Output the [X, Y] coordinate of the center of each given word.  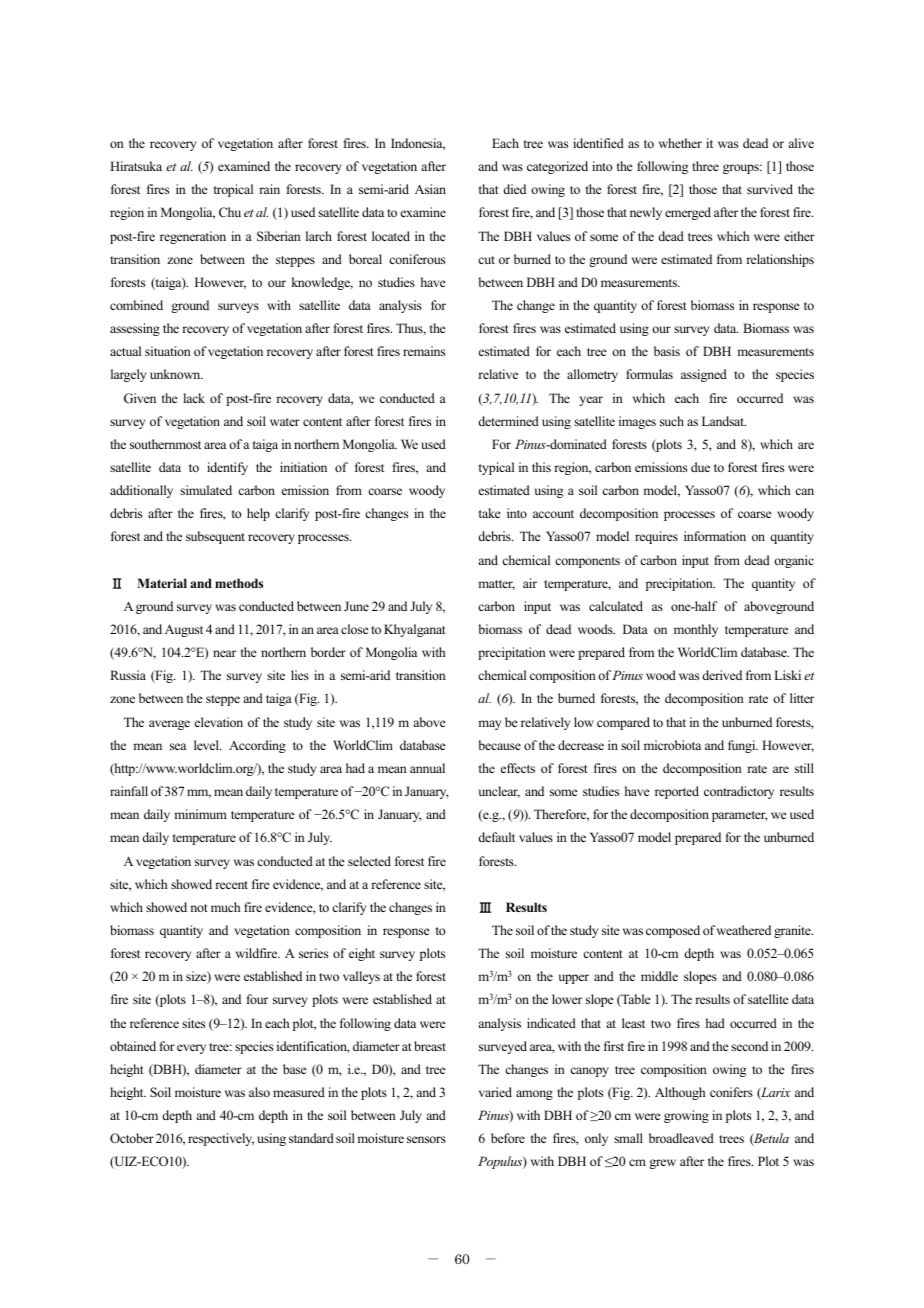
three [705, 166]
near [224, 653]
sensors [426, 1139]
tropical [233, 190]
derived [722, 675]
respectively [221, 1139]
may [489, 725]
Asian [430, 189]
